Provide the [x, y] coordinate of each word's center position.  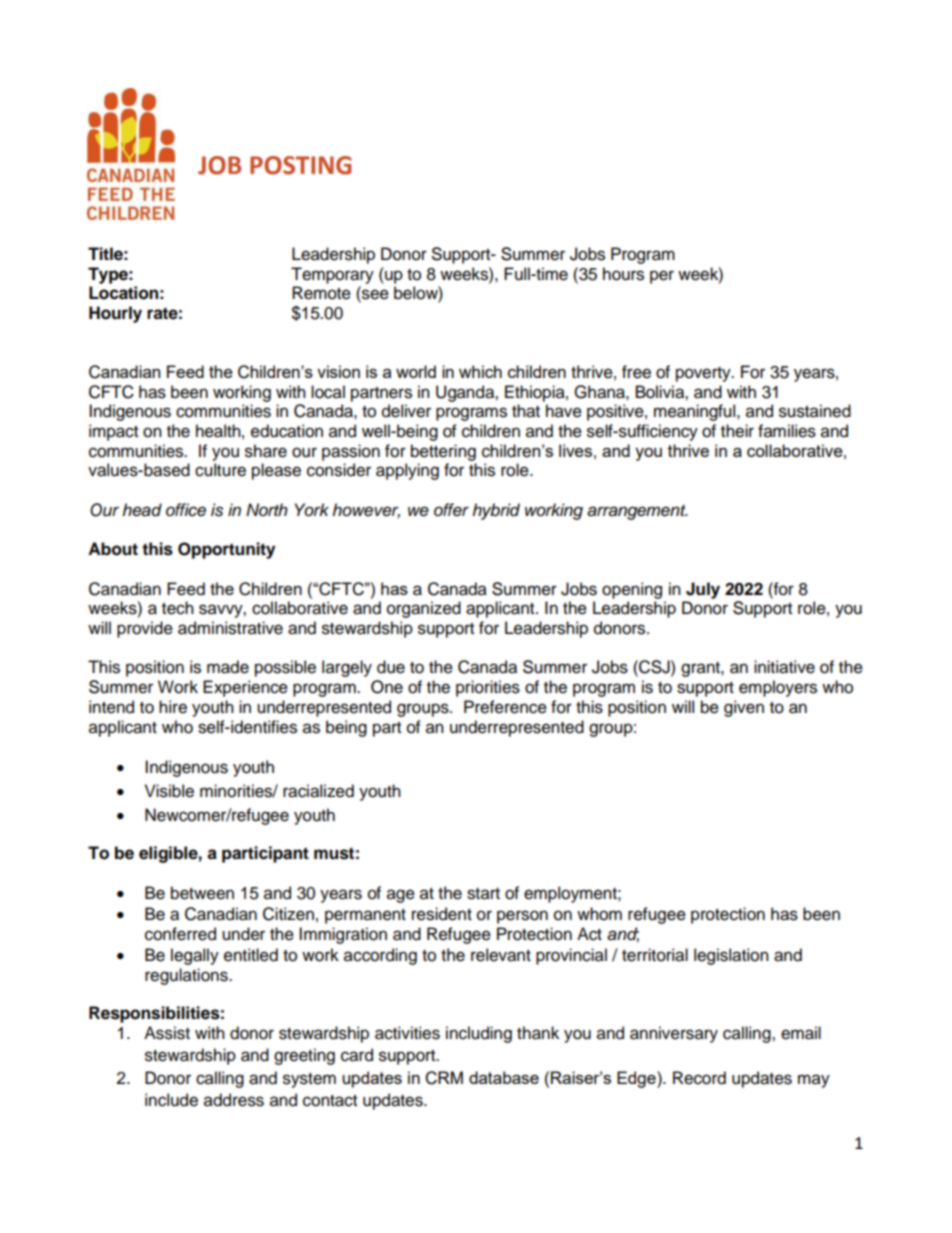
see [374, 295]
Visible [169, 791]
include [171, 1100]
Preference [505, 707]
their [737, 431]
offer [451, 510]
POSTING [301, 165]
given [744, 708]
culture [220, 470]
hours [623, 274]
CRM [444, 1078]
